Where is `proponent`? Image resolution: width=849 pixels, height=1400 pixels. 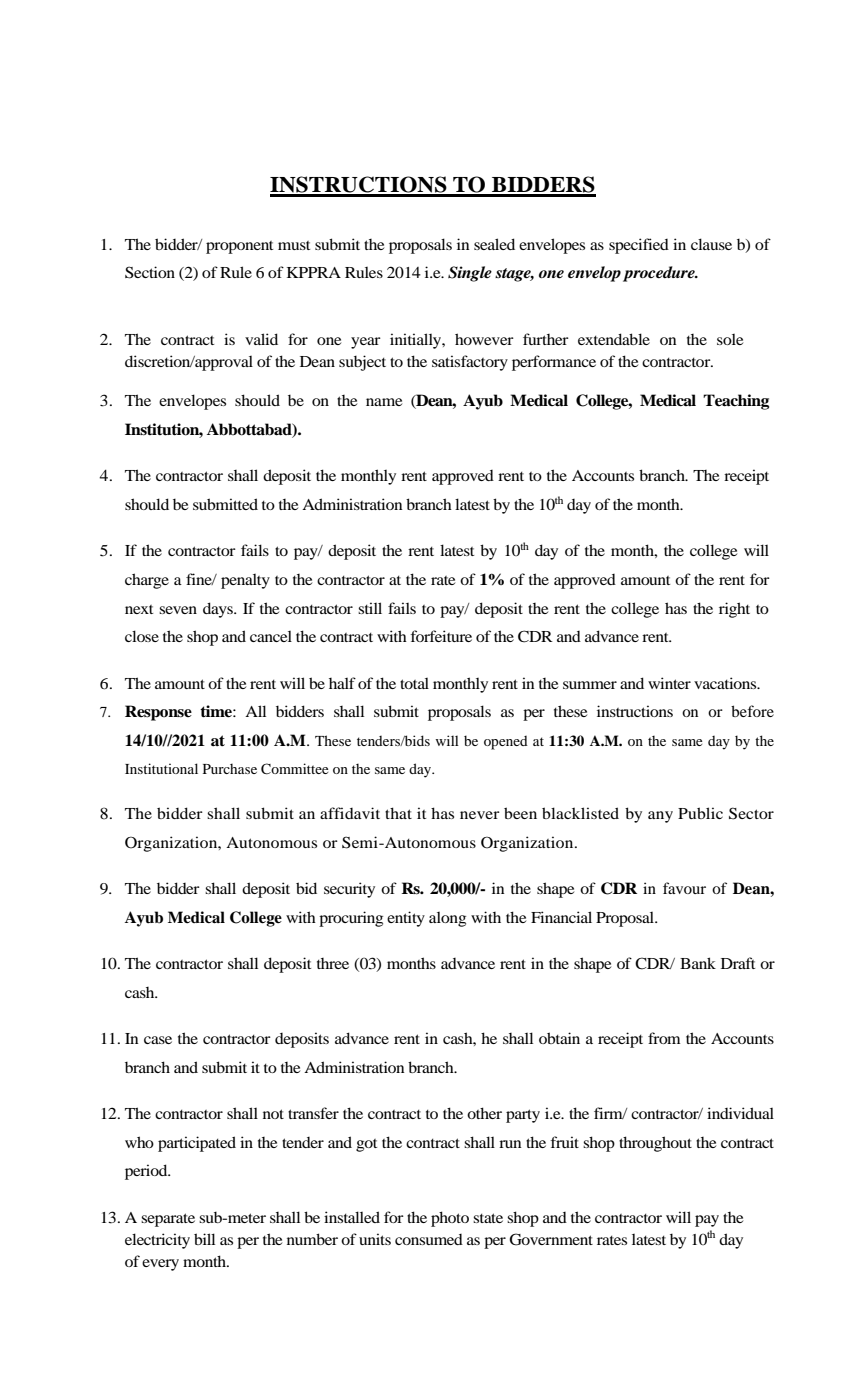 proponent is located at coordinates (239, 247).
